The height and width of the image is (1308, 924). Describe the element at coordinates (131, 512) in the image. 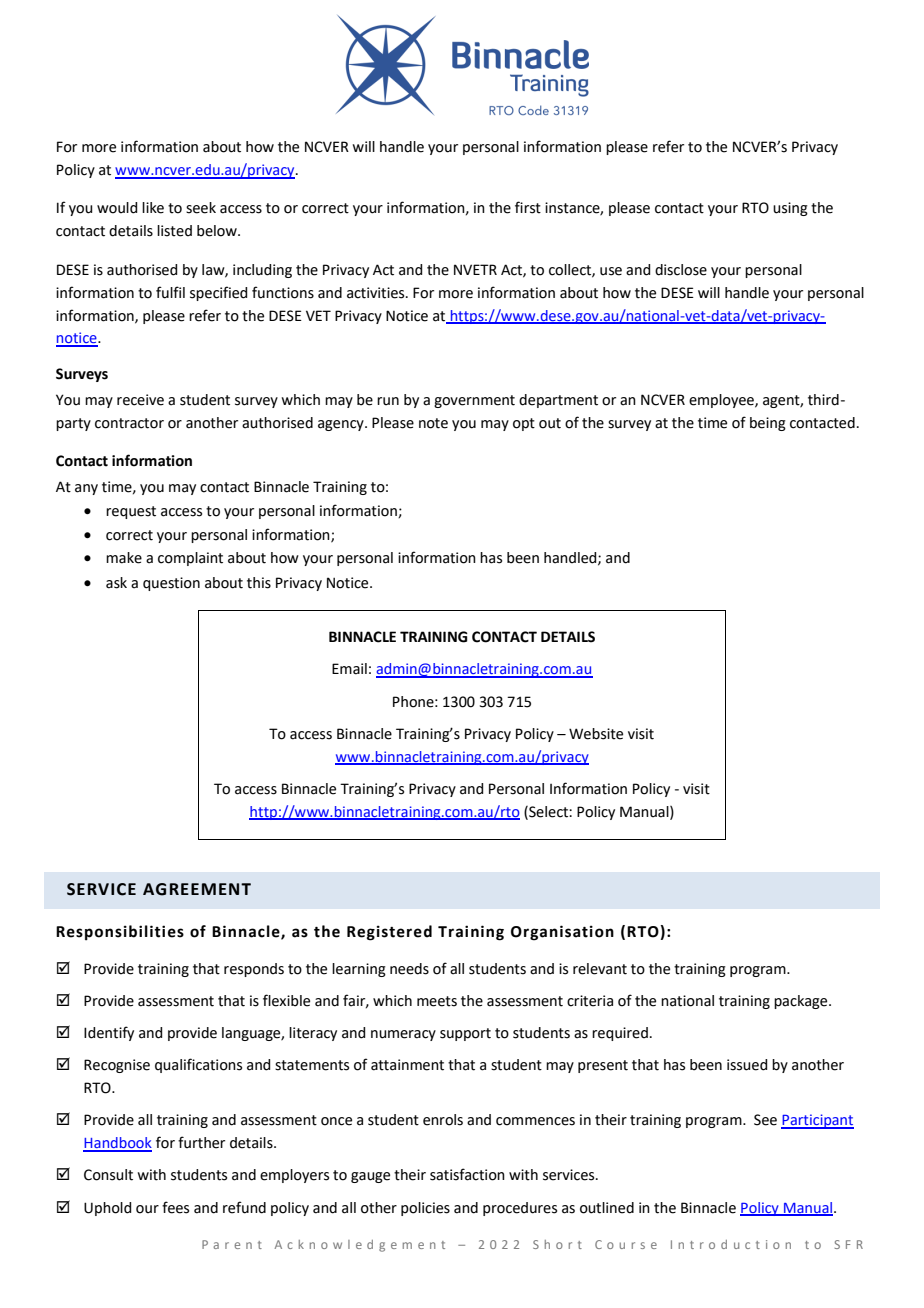

I see `request` at that location.
